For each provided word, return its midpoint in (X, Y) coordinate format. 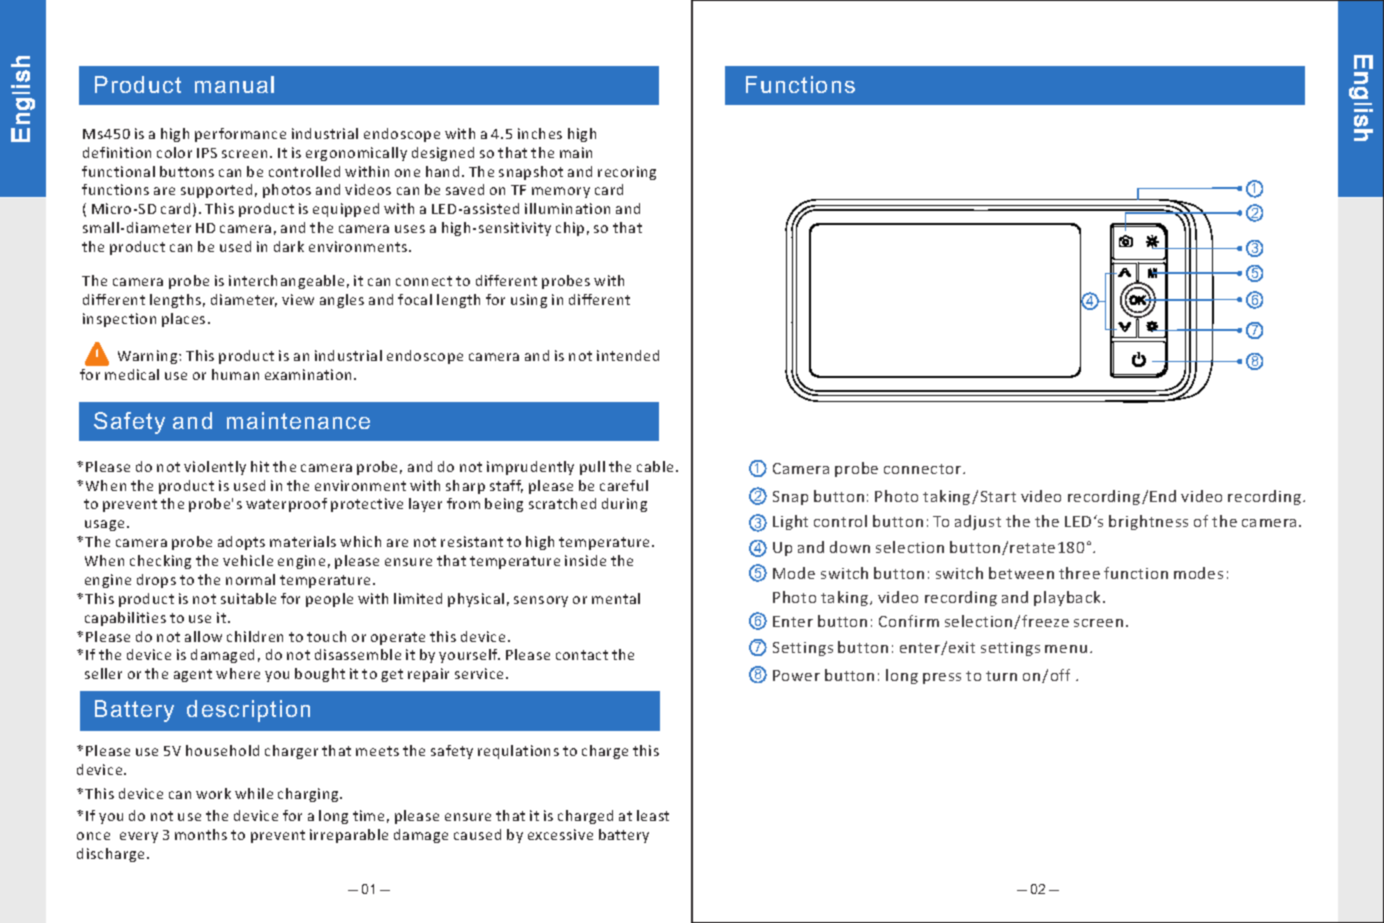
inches (540, 133)
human (235, 374)
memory (561, 192)
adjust (978, 522)
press (942, 678)
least (653, 815)
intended (628, 355)
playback (1067, 598)
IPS (207, 153)
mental (616, 598)
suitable (248, 598)
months (201, 834)
